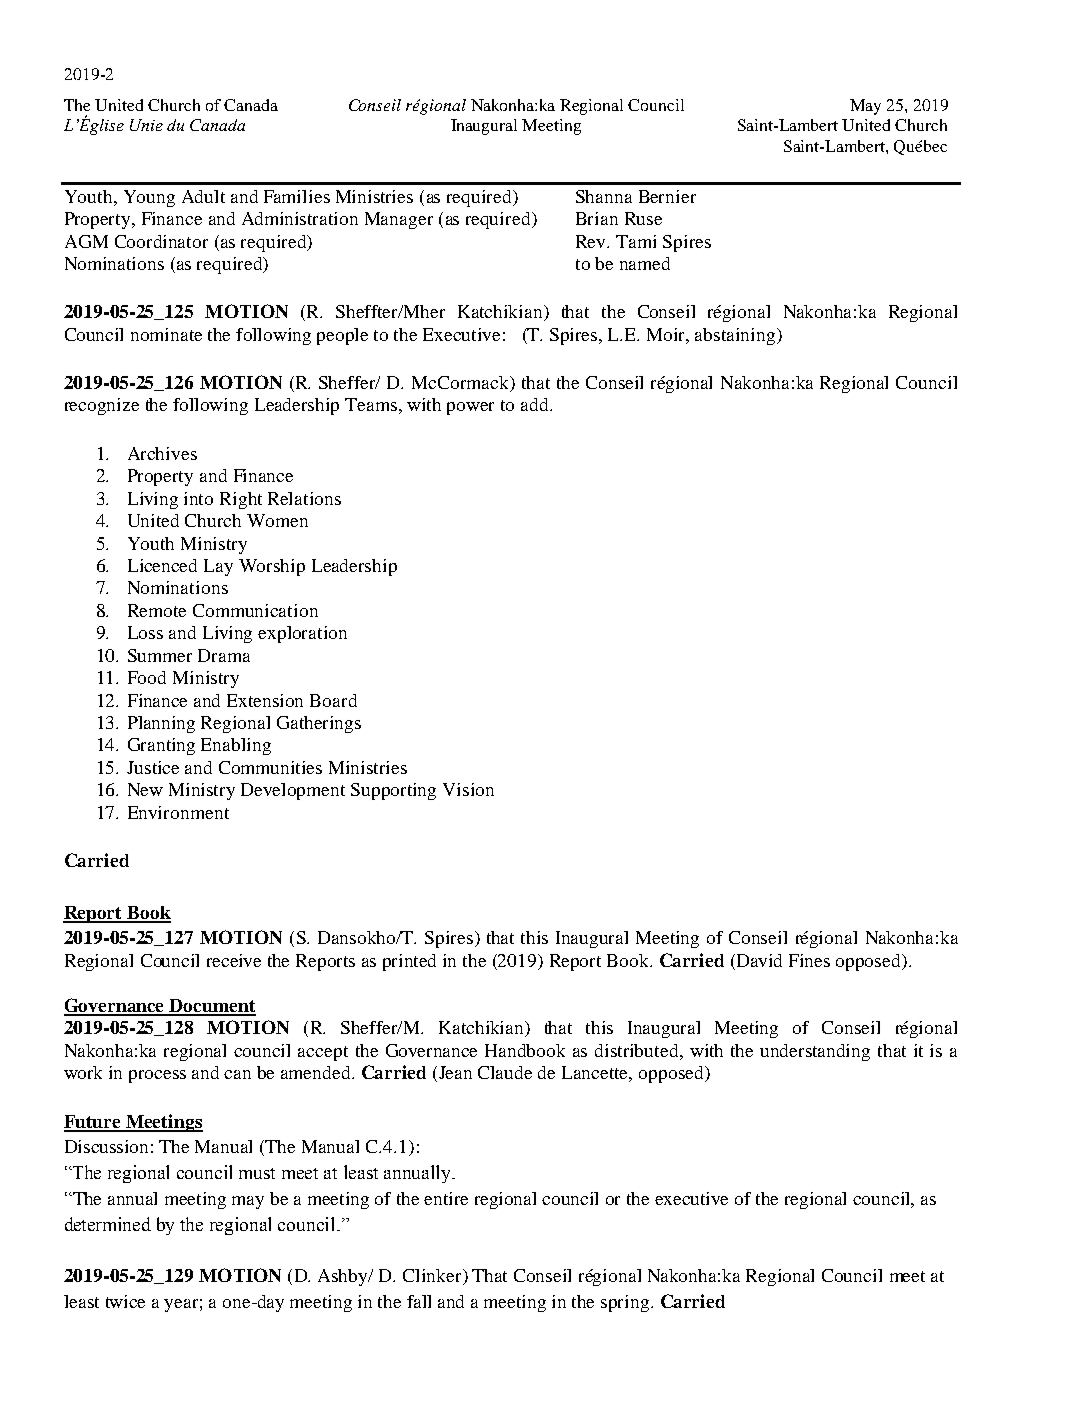 The width and height of the screenshot is (1086, 1405). Describe the element at coordinates (433, 1277) in the screenshot. I see `Clinker` at that location.
